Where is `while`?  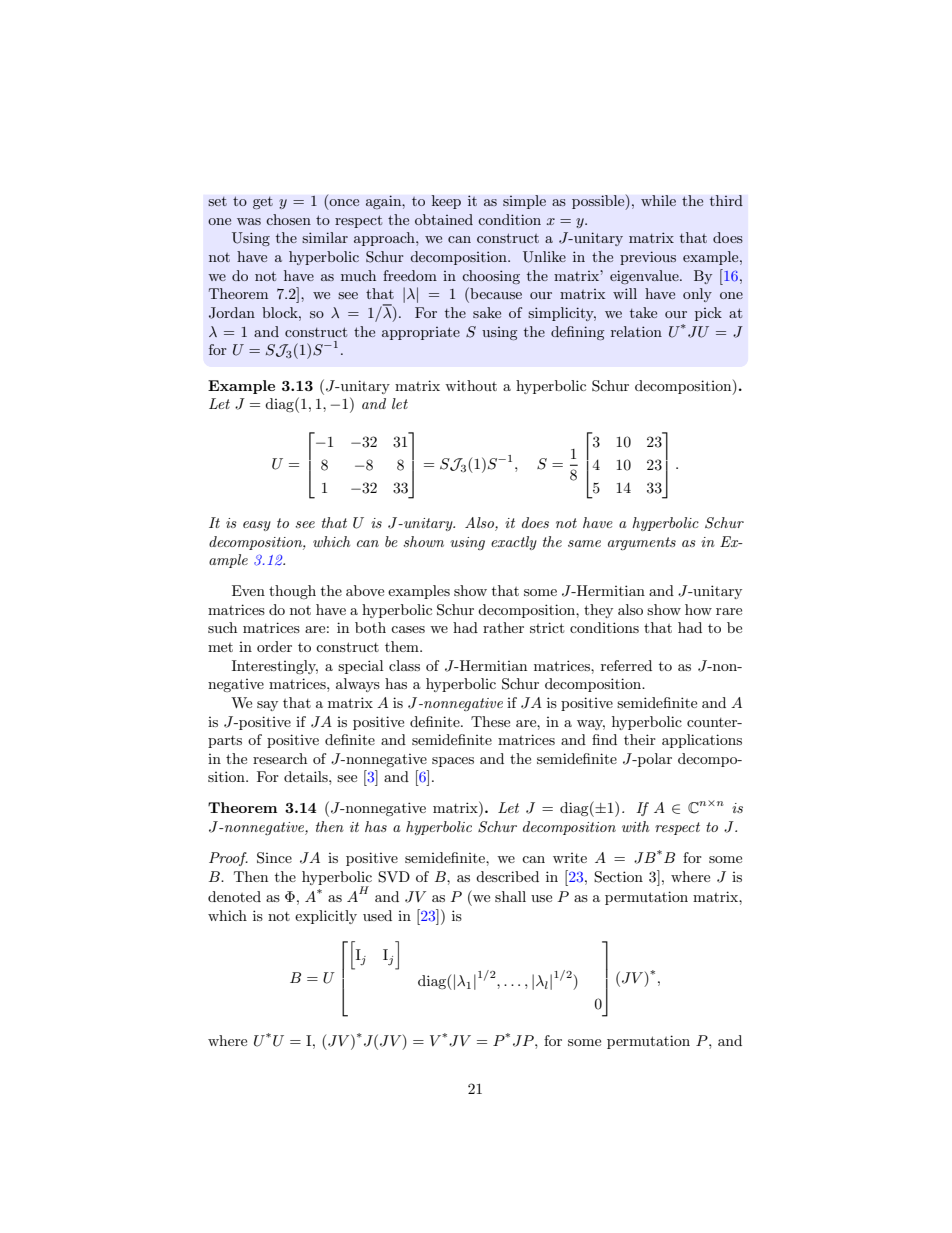
while is located at coordinates (658, 200).
